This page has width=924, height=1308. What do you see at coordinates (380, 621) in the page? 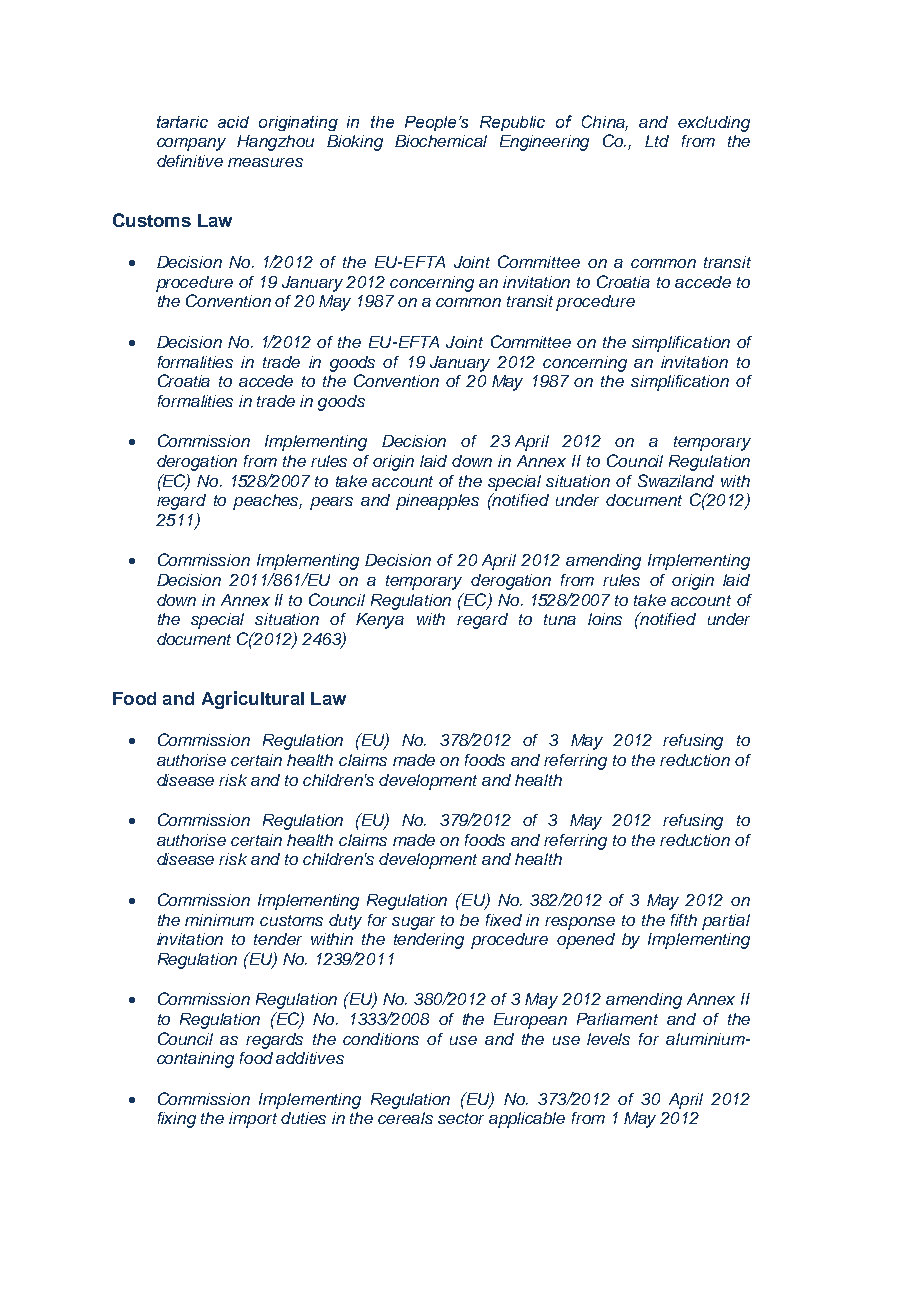
I see `Kenya` at bounding box center [380, 621].
